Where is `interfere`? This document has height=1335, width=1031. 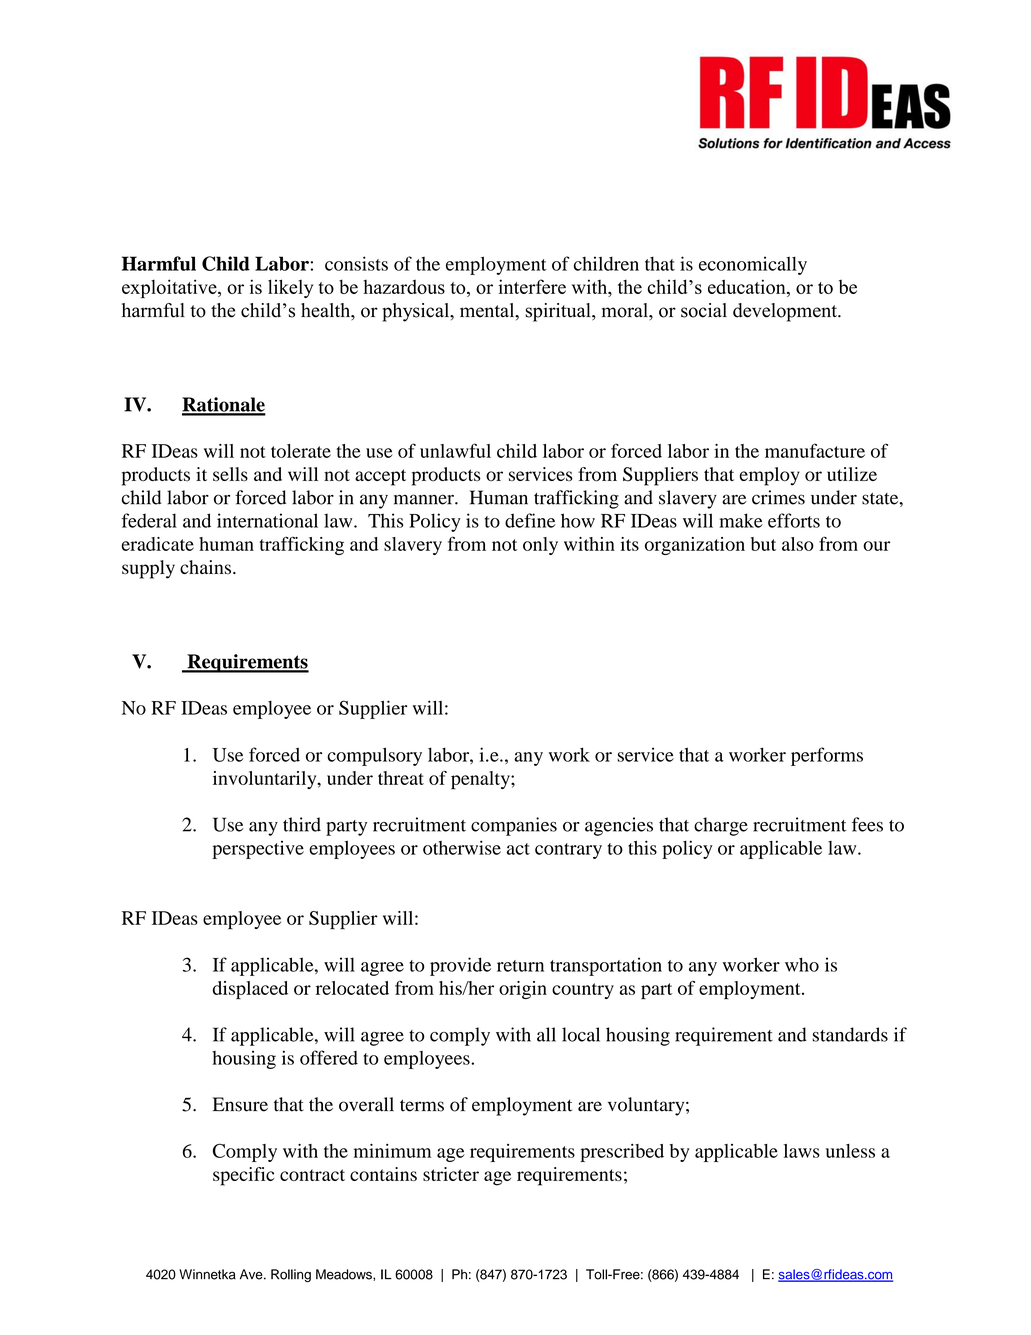 interfere is located at coordinates (532, 286).
